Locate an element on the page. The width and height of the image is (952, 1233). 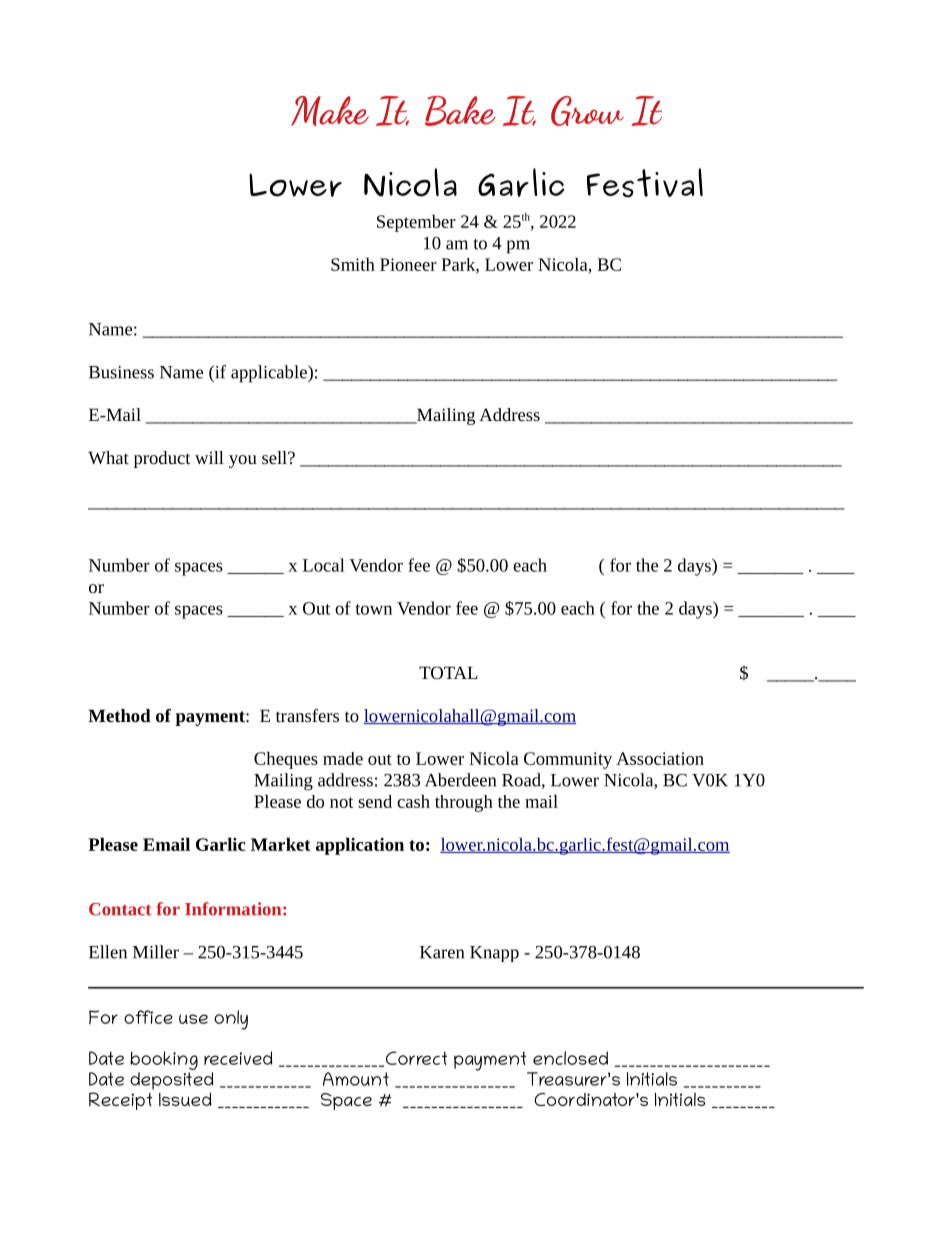
Pioneer is located at coordinates (408, 264).
